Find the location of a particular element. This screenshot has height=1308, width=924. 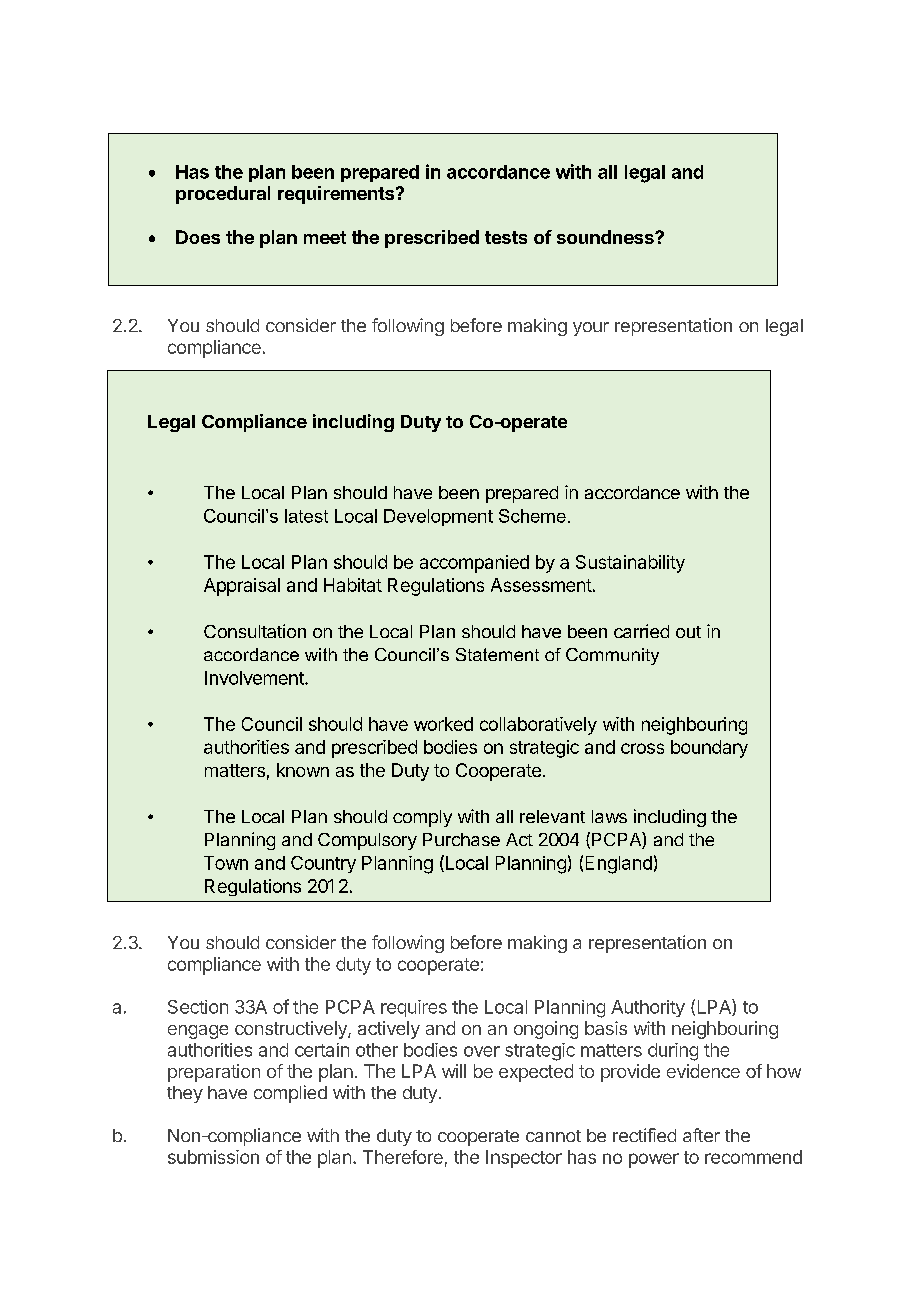

Inspector is located at coordinates (524, 1159).
